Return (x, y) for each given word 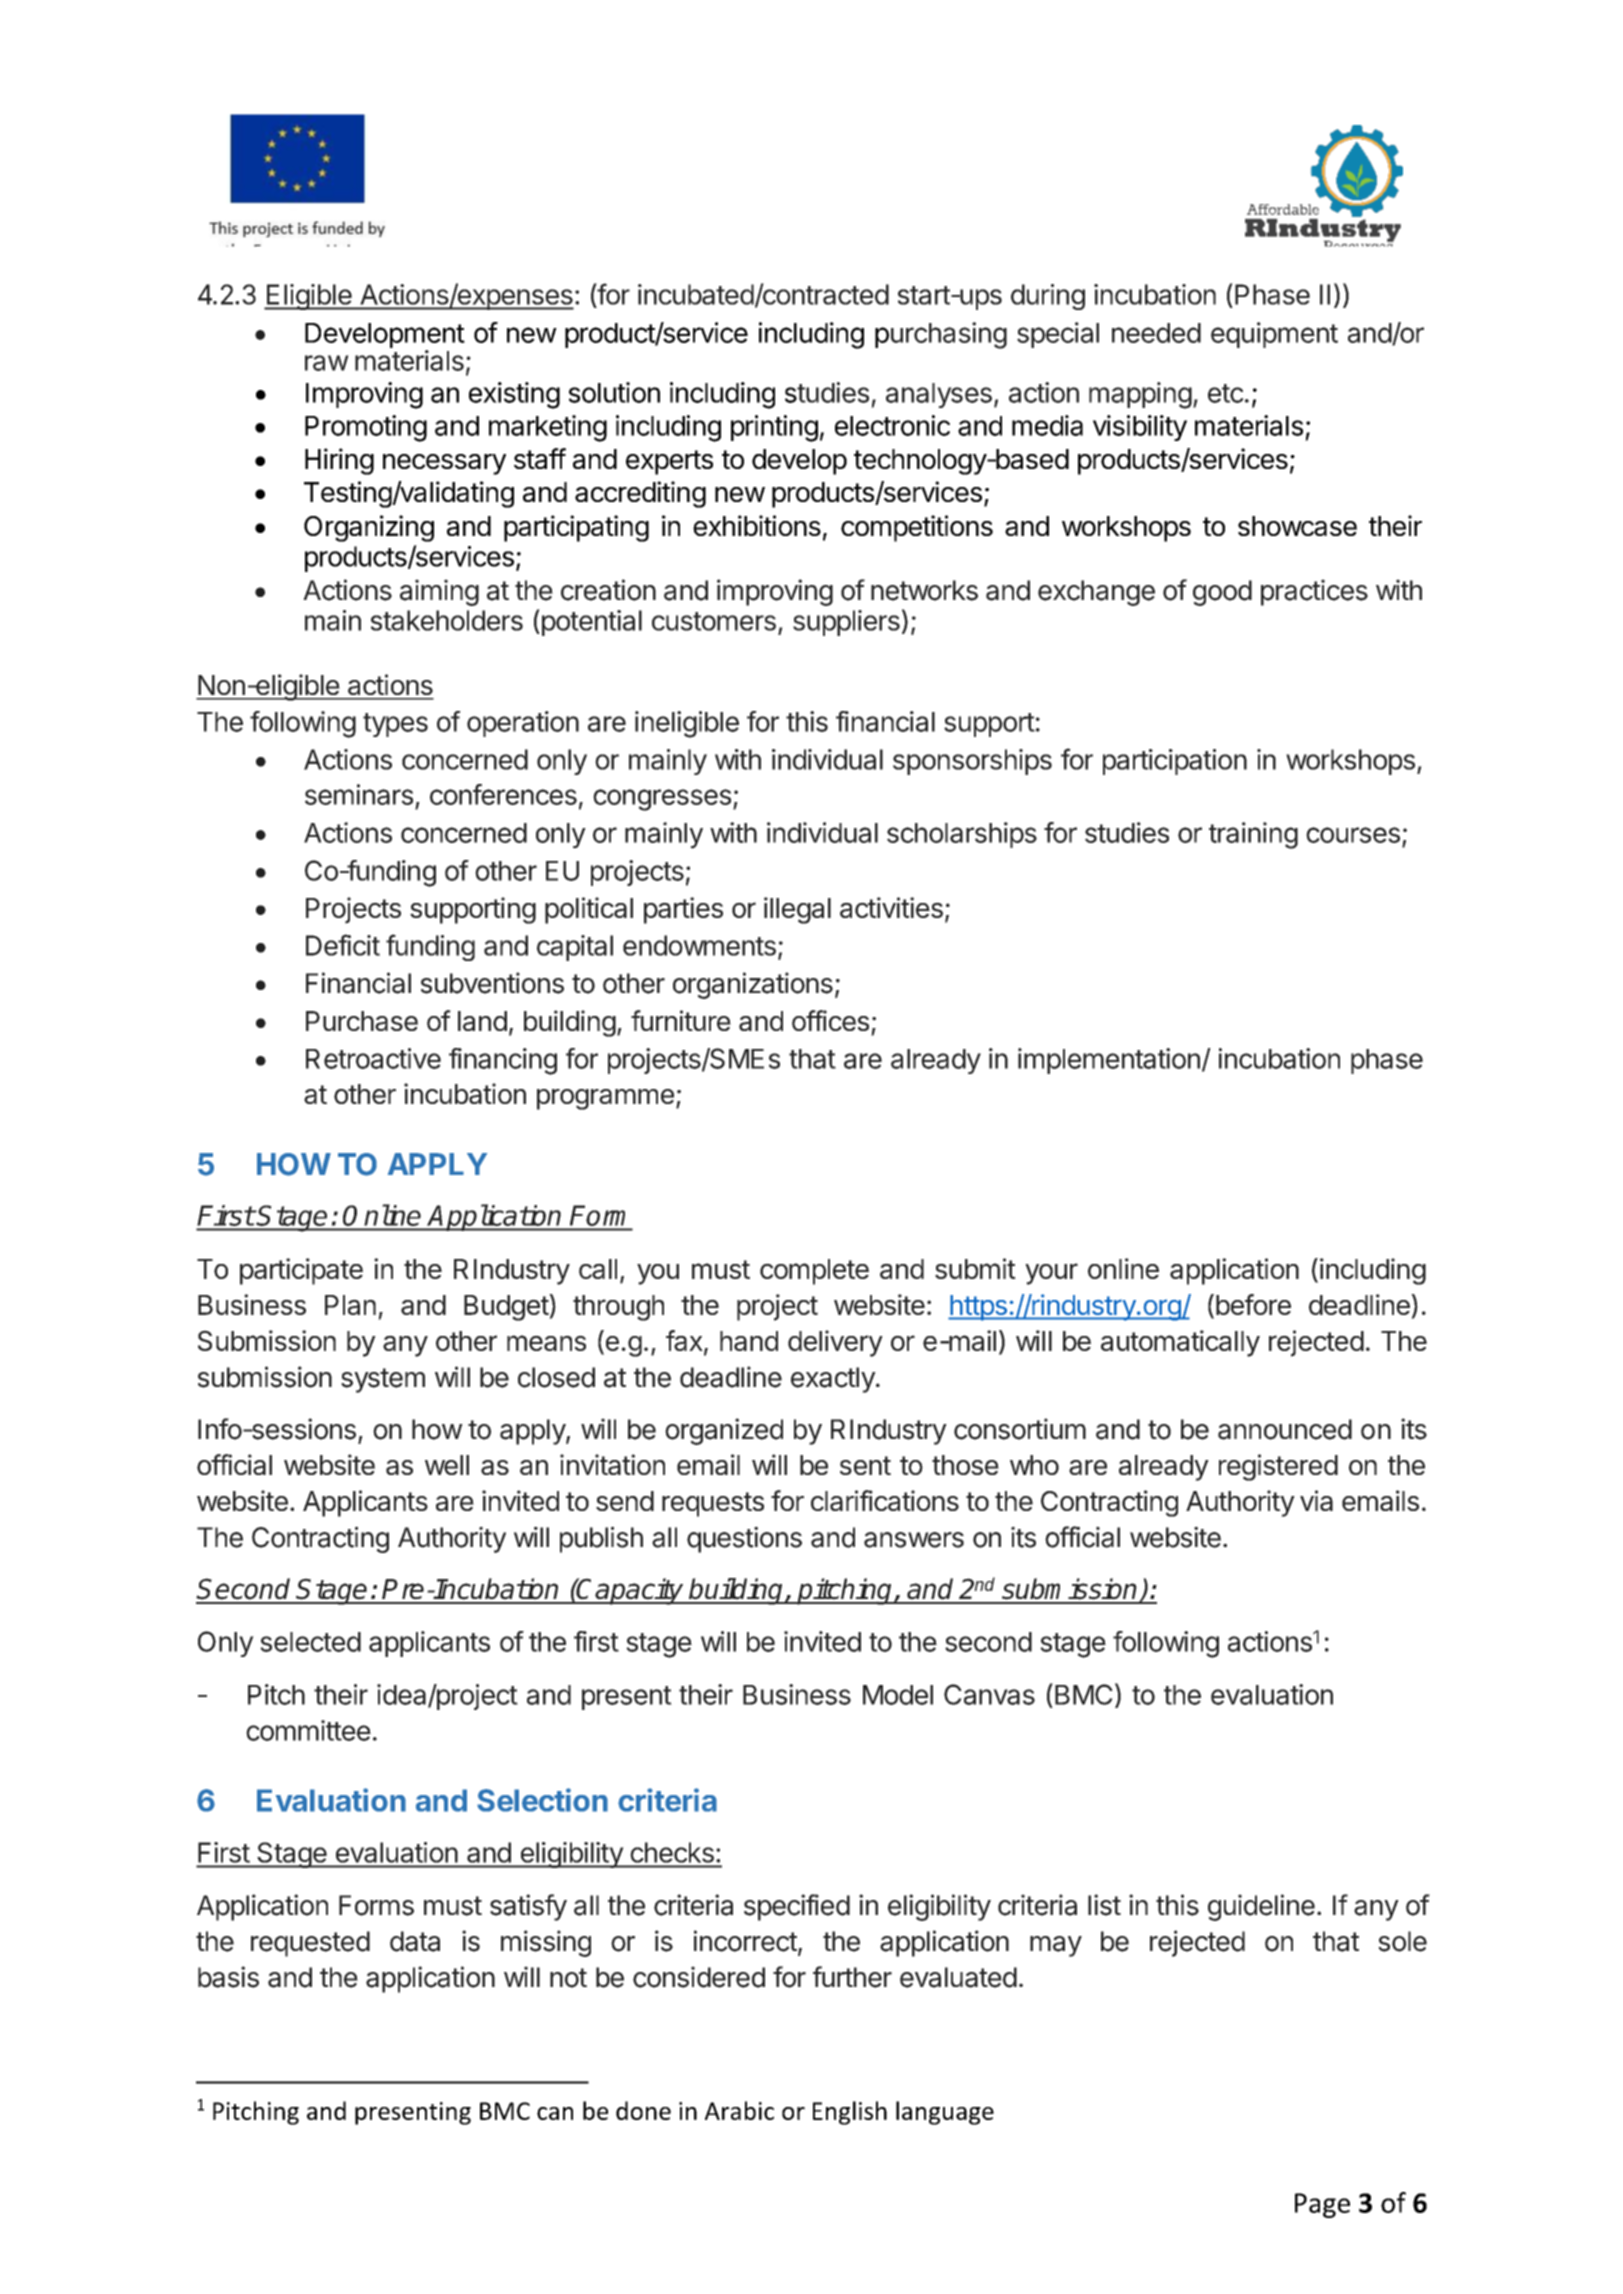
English (850, 2113)
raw (327, 363)
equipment (1274, 335)
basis (228, 1977)
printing (774, 428)
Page (1322, 2205)
